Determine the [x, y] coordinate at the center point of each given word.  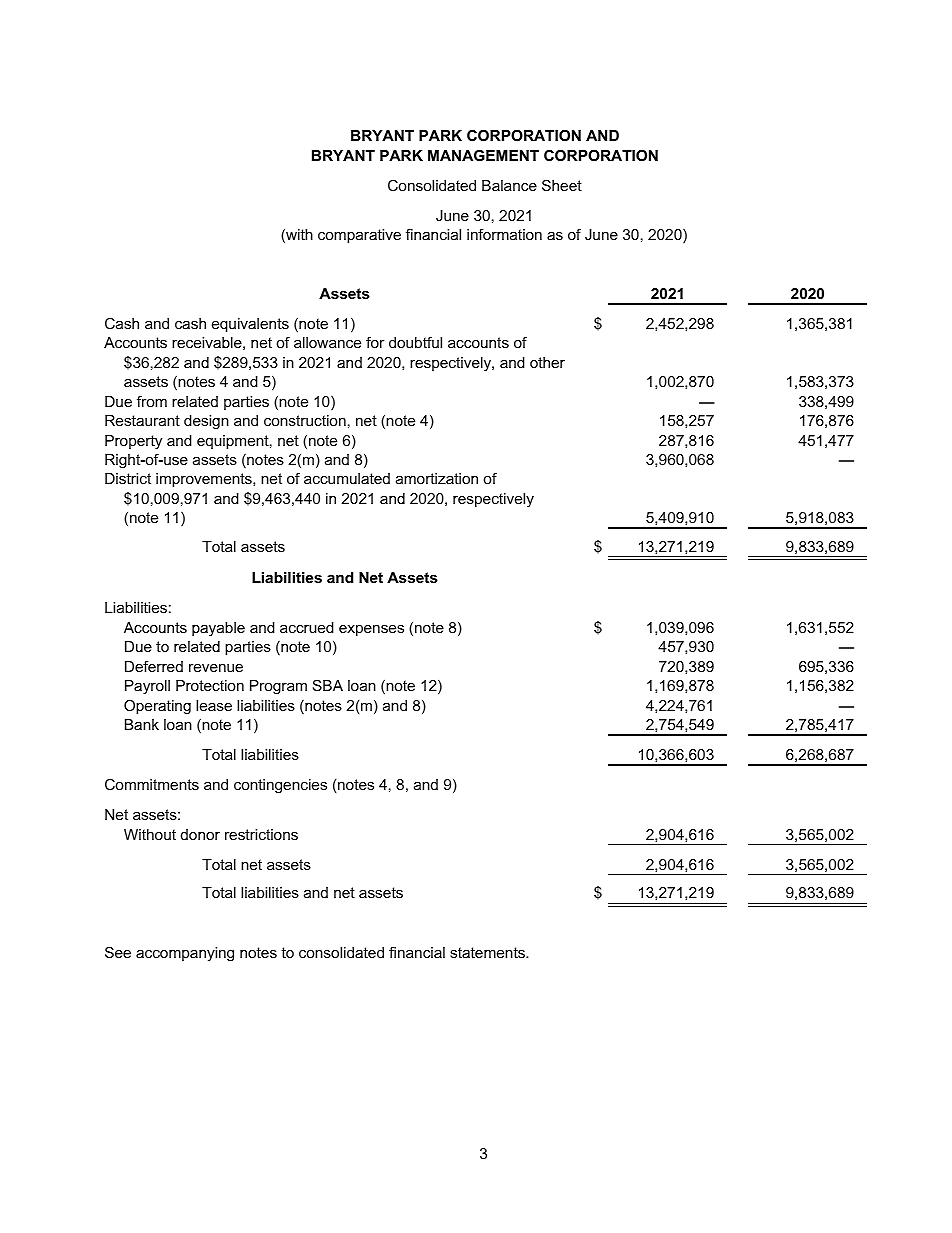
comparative [359, 236]
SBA [328, 685]
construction [305, 420]
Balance [509, 185]
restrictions [261, 834]
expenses [371, 630]
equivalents [250, 325]
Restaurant [142, 420]
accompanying [185, 954]
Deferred [154, 666]
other [547, 362]
